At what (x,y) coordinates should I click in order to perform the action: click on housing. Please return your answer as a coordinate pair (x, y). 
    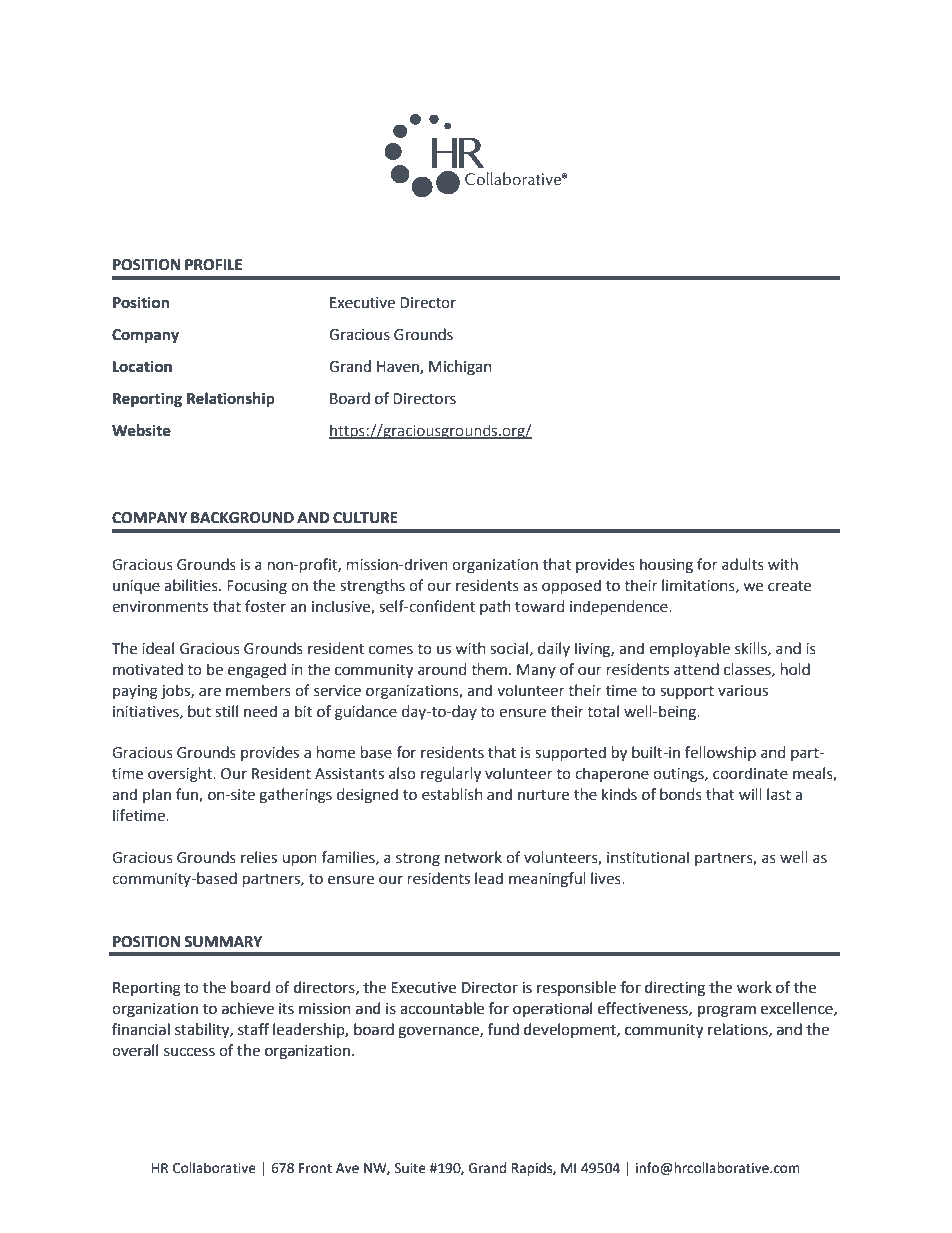
    Looking at the image, I should click on (666, 566).
